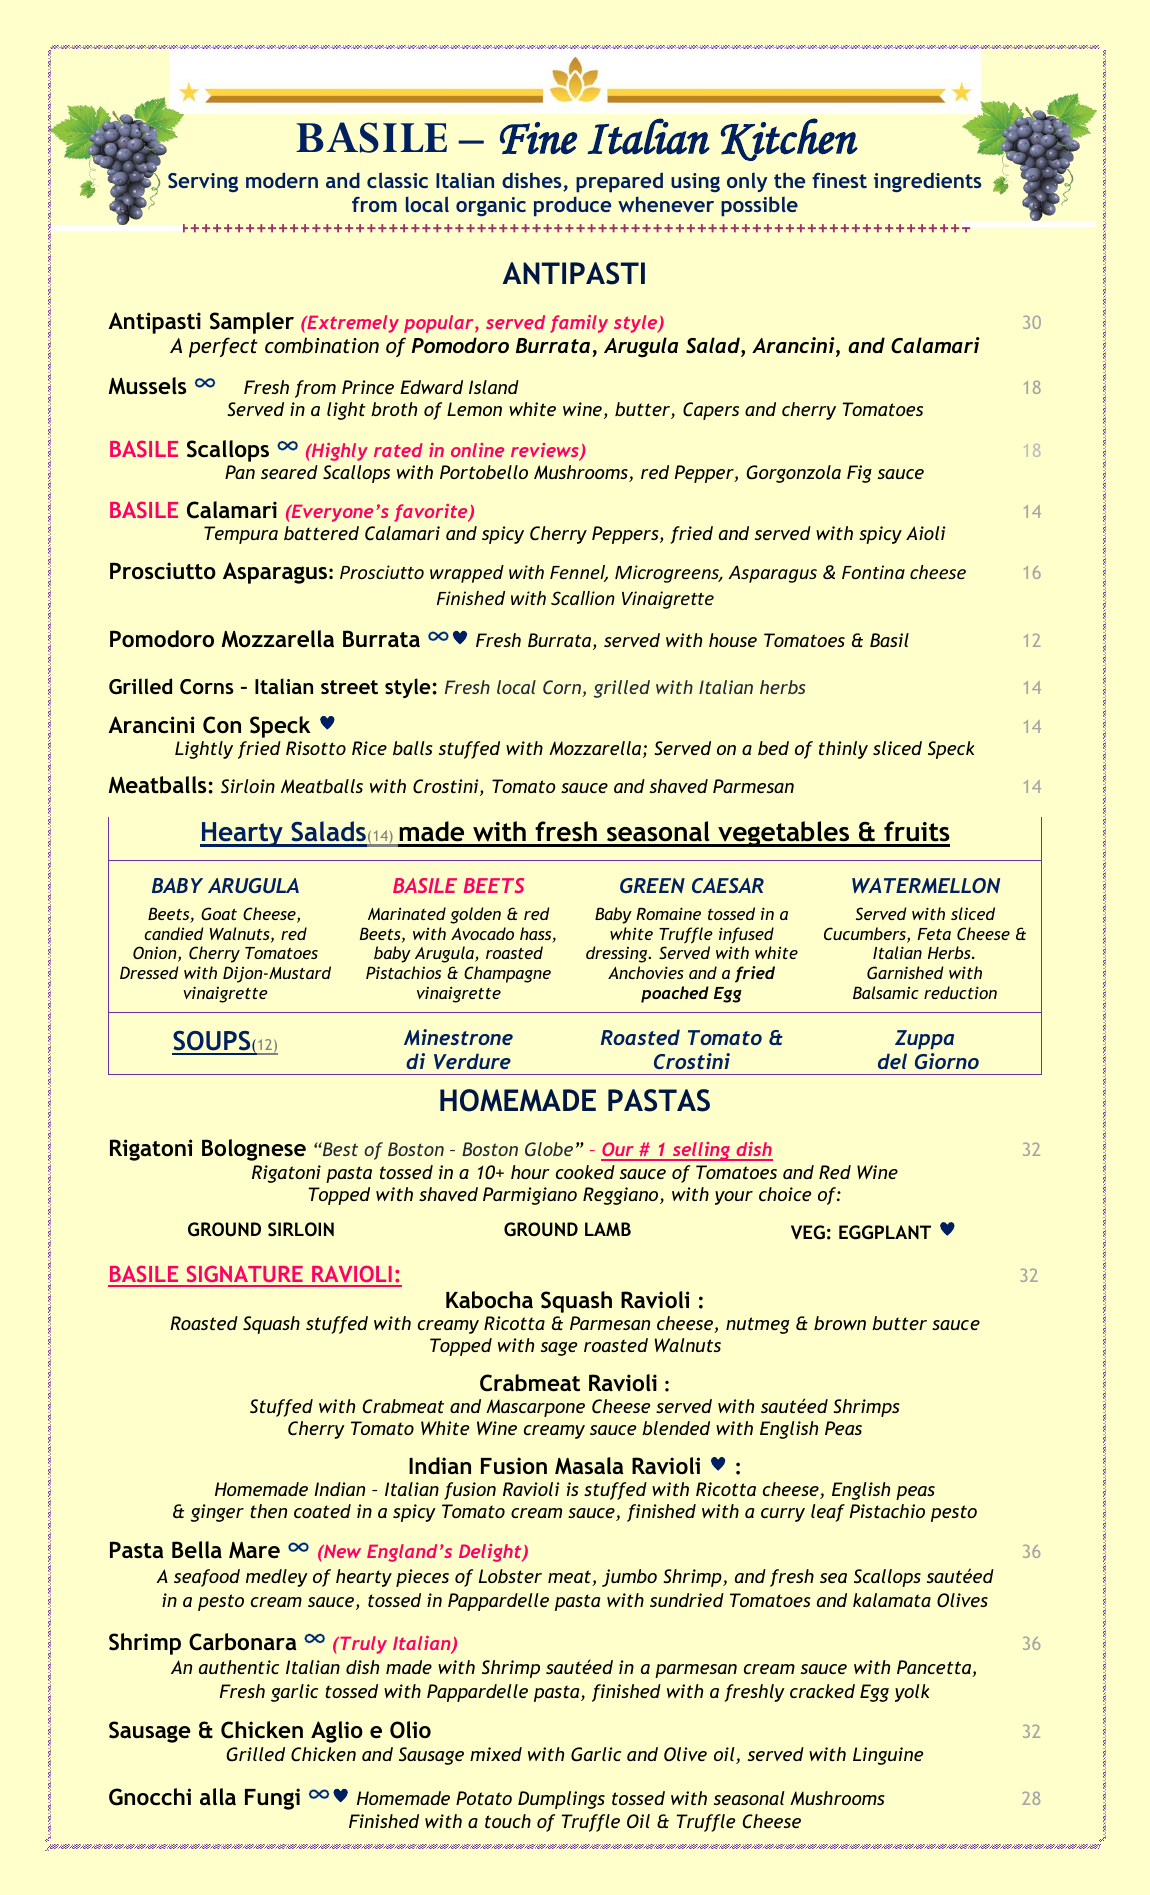 Image resolution: width=1150 pixels, height=1895 pixels. I want to click on produce, so click(572, 206).
